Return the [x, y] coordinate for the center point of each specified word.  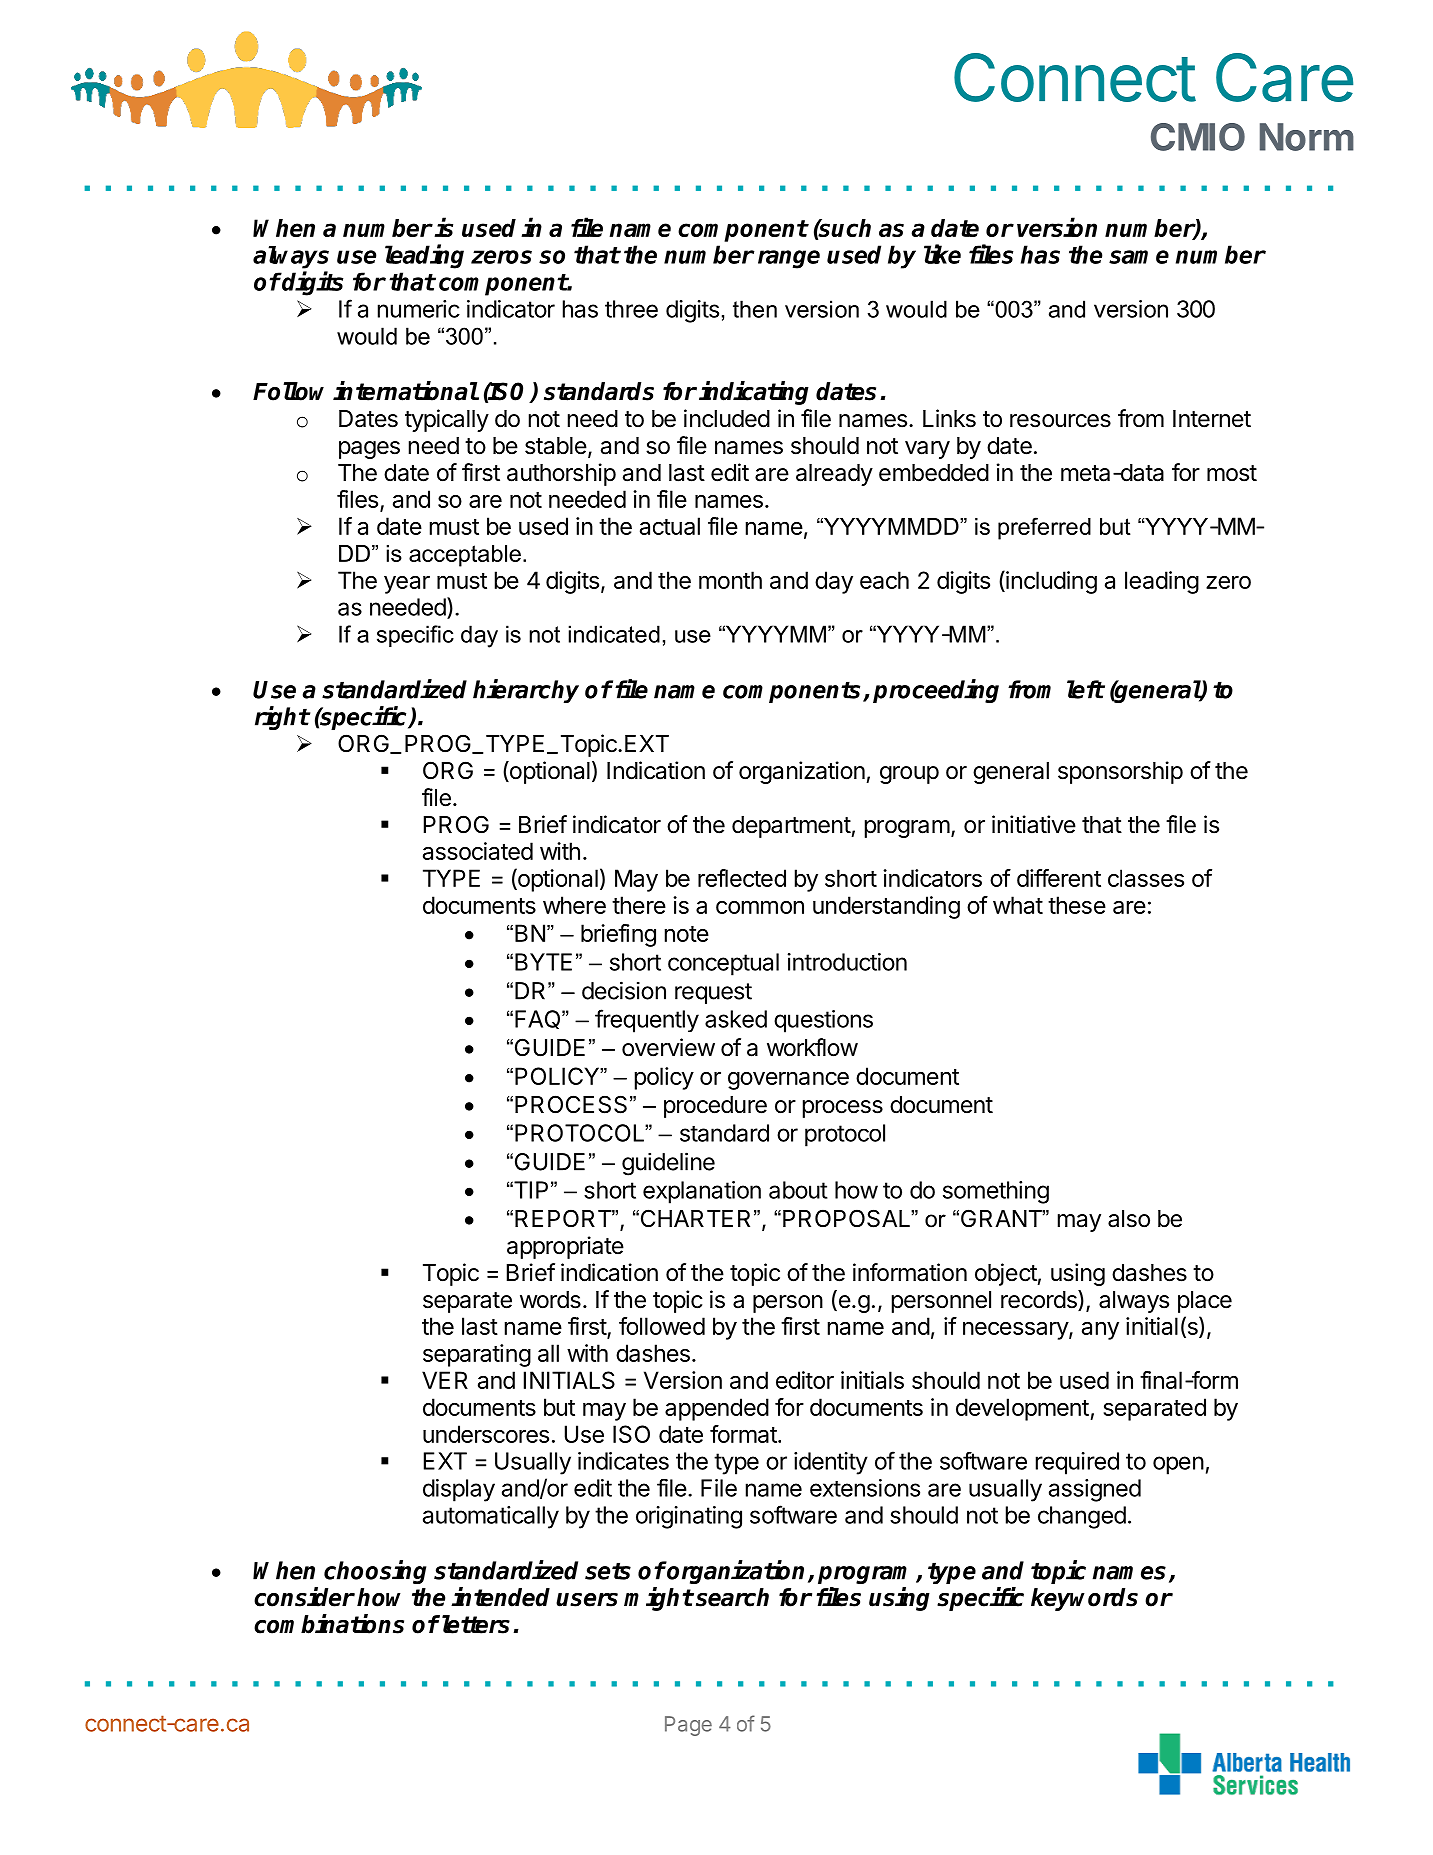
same [1139, 257]
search [732, 1597]
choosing [375, 1572]
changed [1082, 1517]
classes [1146, 878]
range [789, 259]
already [834, 475]
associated [478, 851]
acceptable [465, 556]
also [1129, 1219]
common [760, 907]
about [798, 1190]
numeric [419, 309]
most [1232, 473]
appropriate [565, 1247]
